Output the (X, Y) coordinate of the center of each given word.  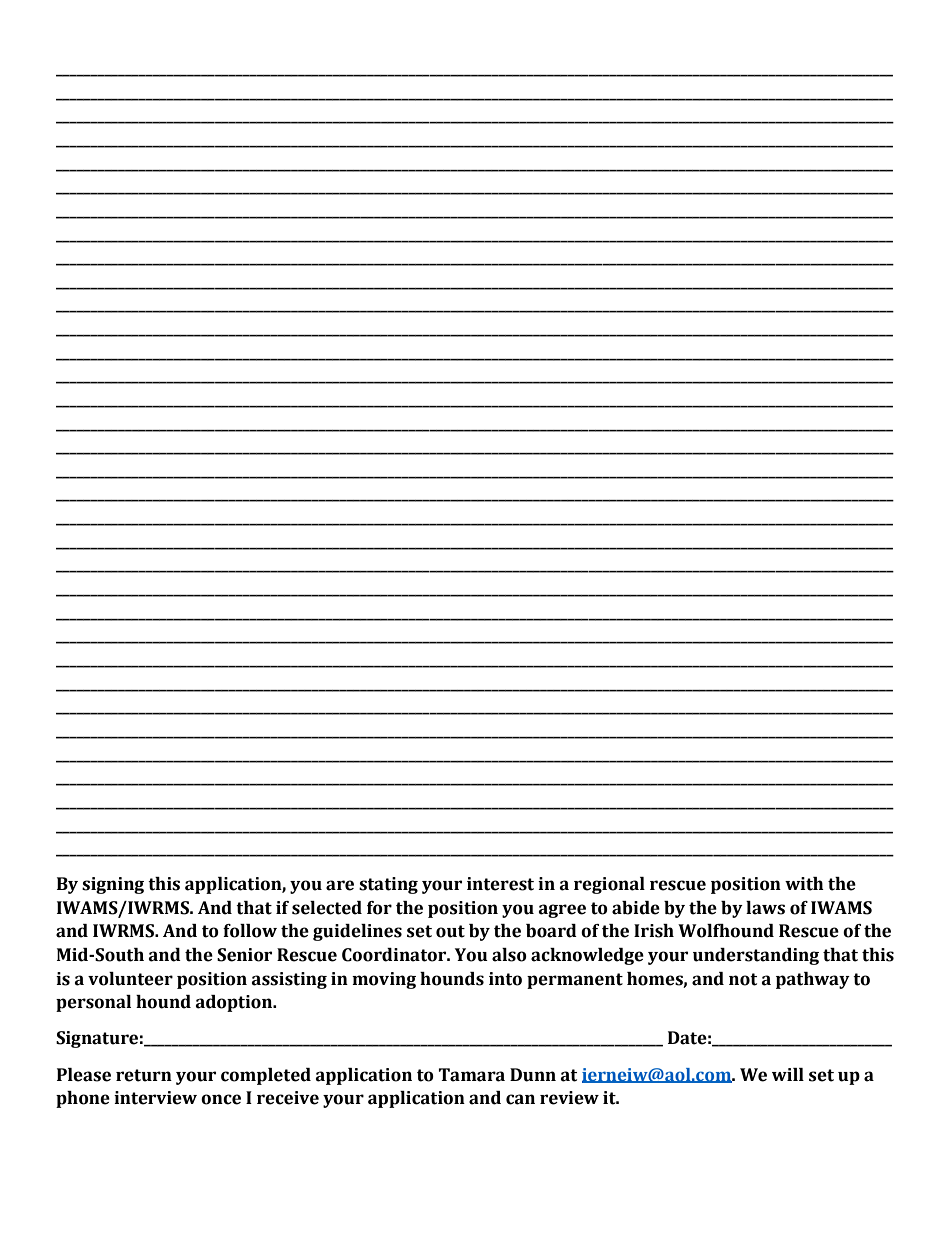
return (144, 1075)
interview (155, 1098)
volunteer (130, 979)
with (804, 884)
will (788, 1074)
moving (384, 980)
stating (388, 885)
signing (113, 885)
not (743, 979)
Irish (654, 931)
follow (250, 931)
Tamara (471, 1075)
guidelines (357, 932)
